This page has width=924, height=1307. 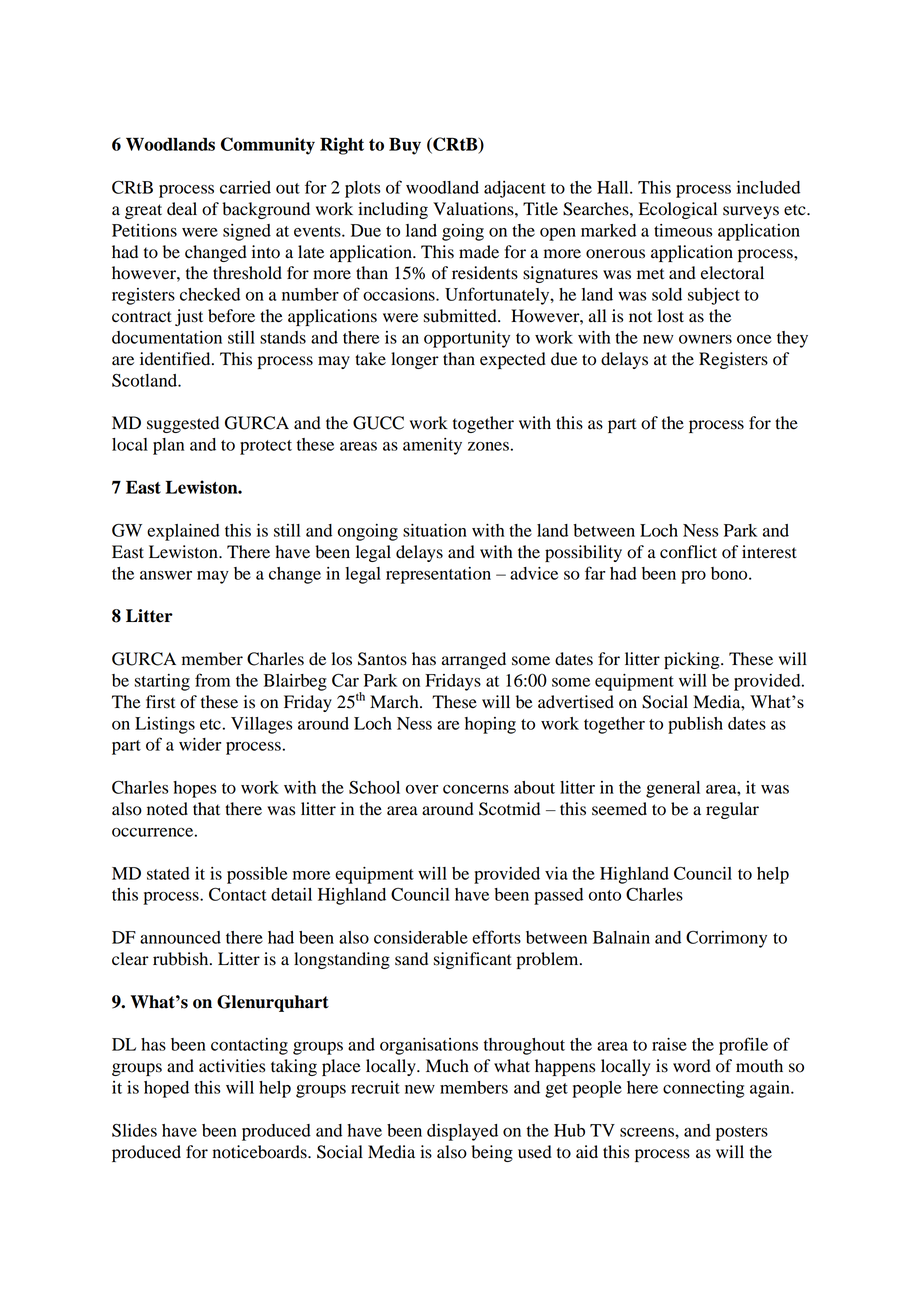 What do you see at coordinates (180, 937) in the page?
I see `announced` at bounding box center [180, 937].
